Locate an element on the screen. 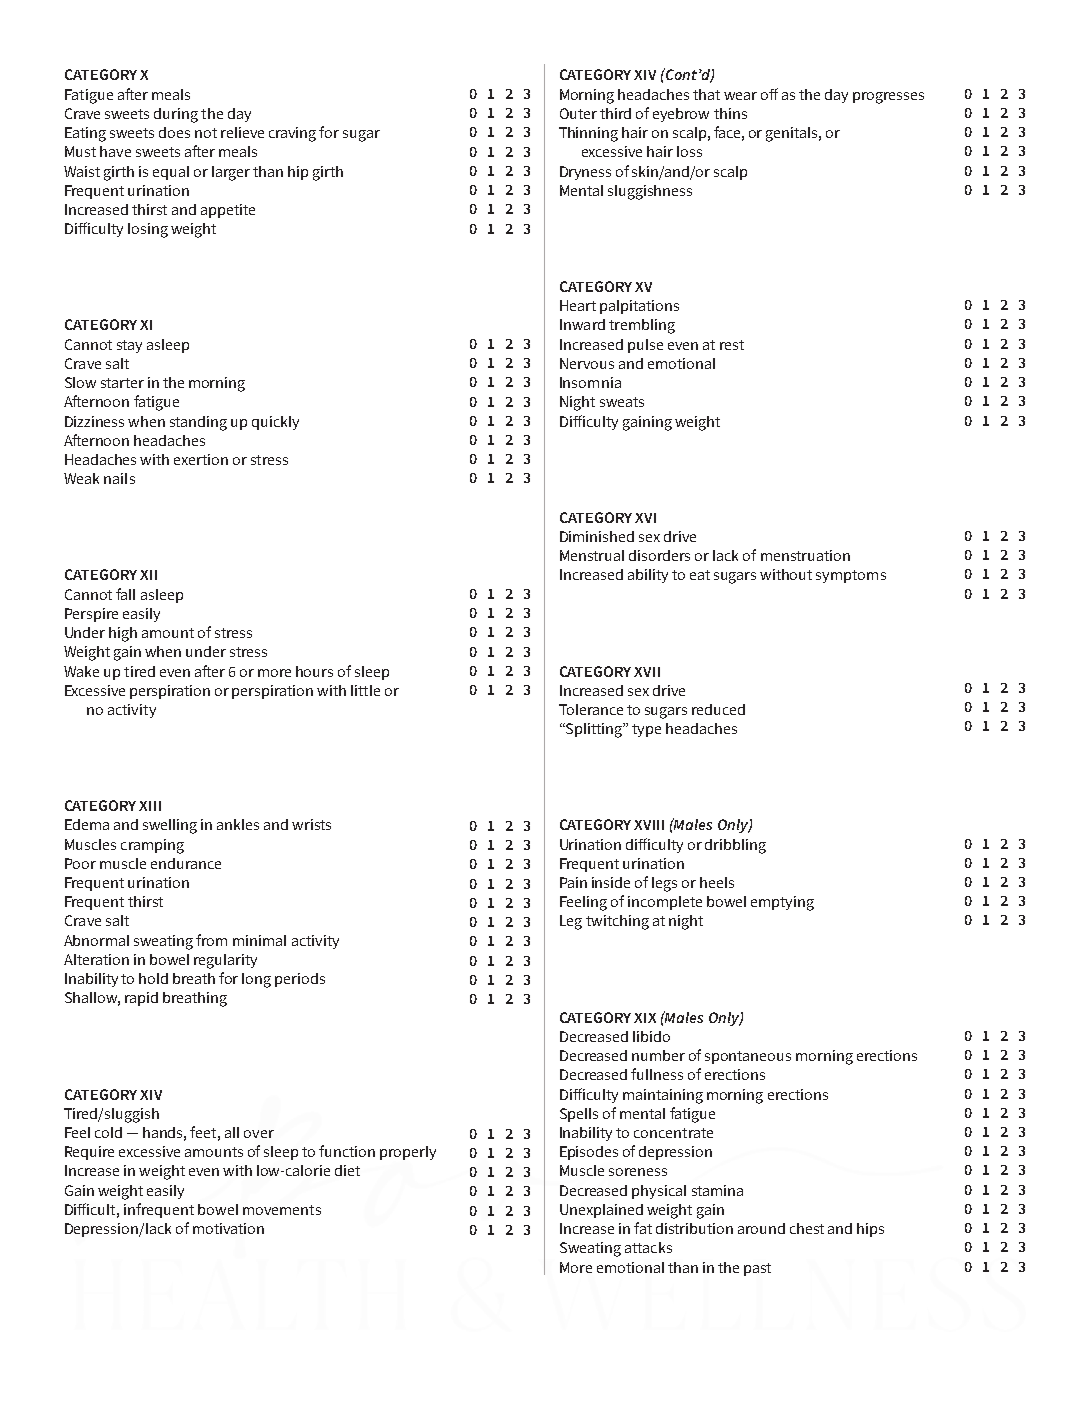 The image size is (1090, 1410). Diminished is located at coordinates (597, 536).
